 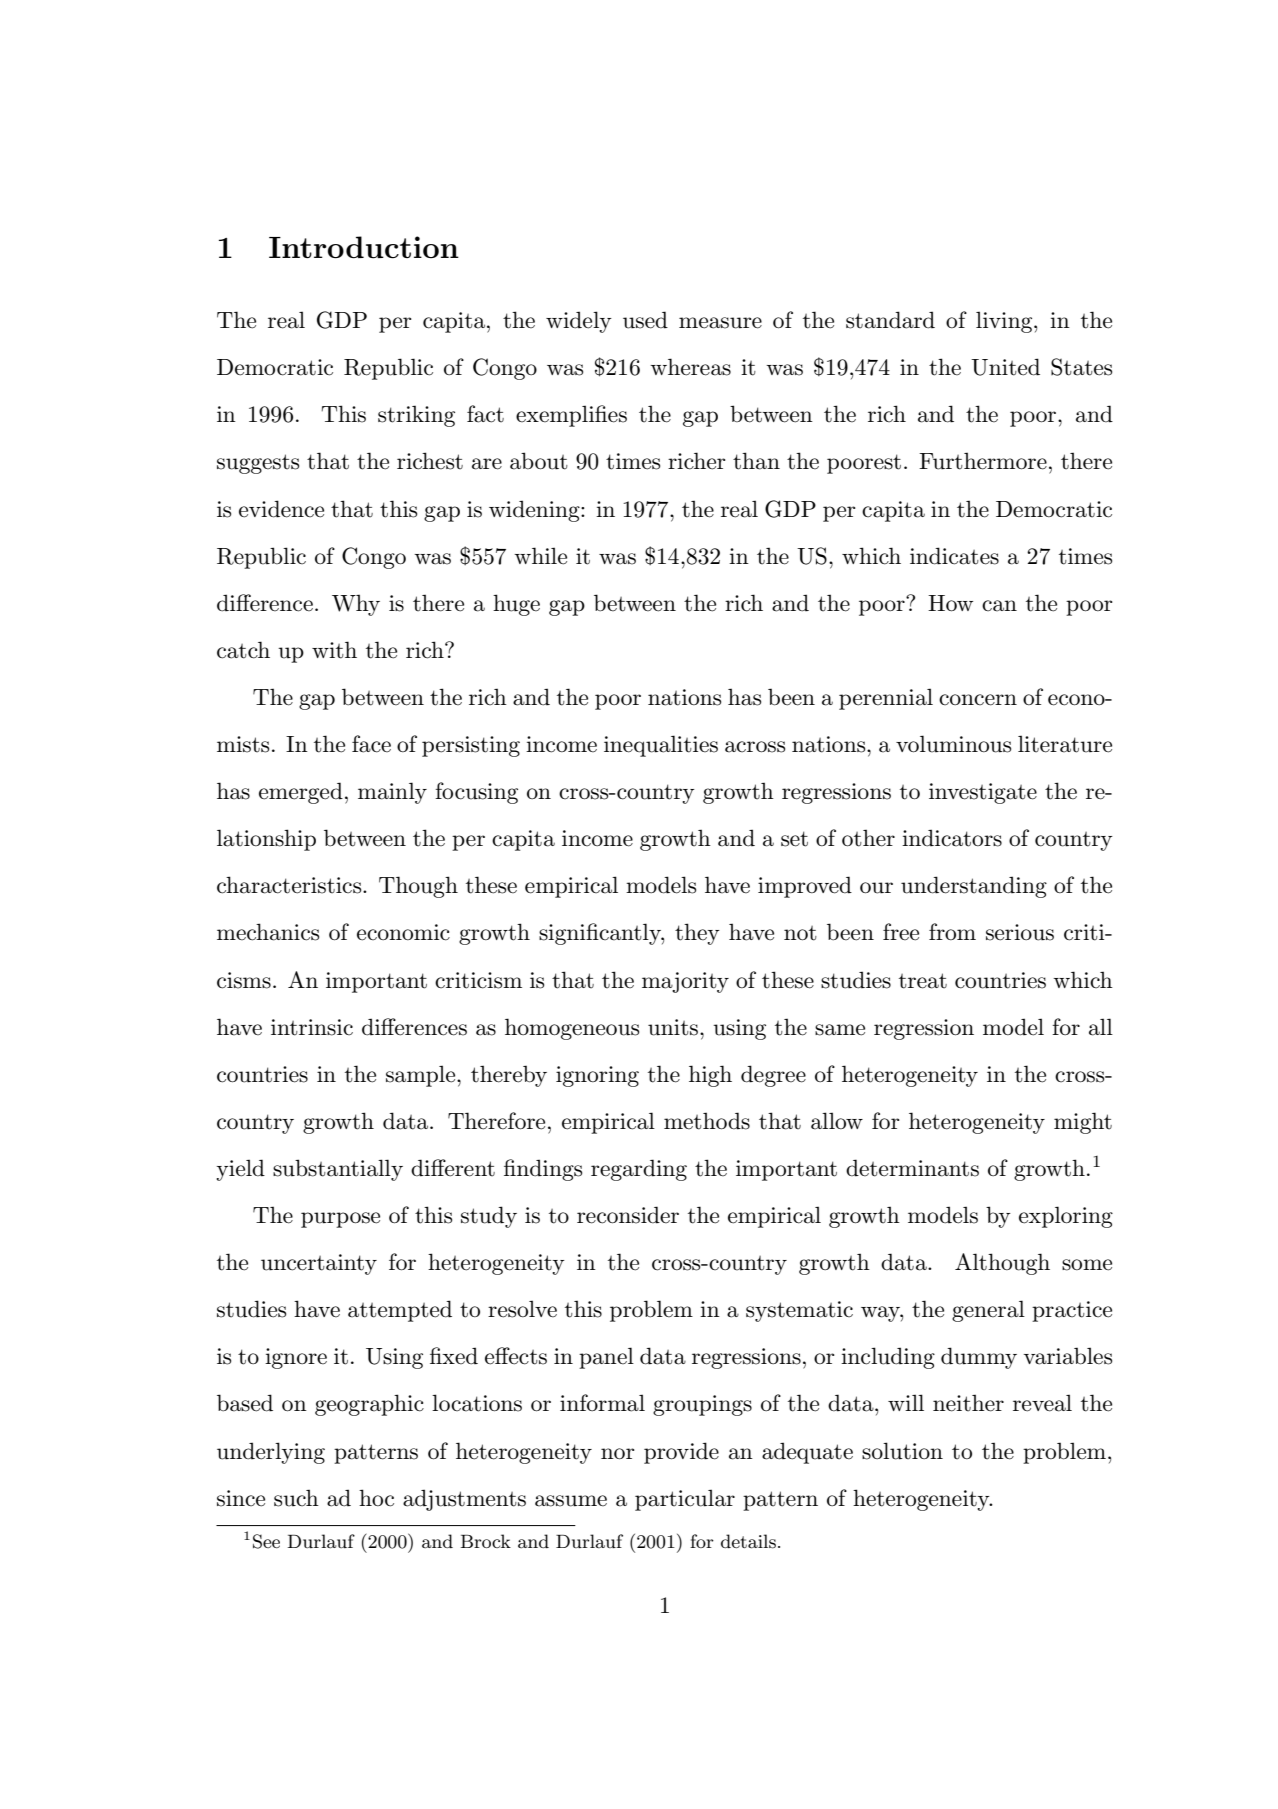 What do you see at coordinates (974, 887) in the page?
I see `understanding` at bounding box center [974, 887].
